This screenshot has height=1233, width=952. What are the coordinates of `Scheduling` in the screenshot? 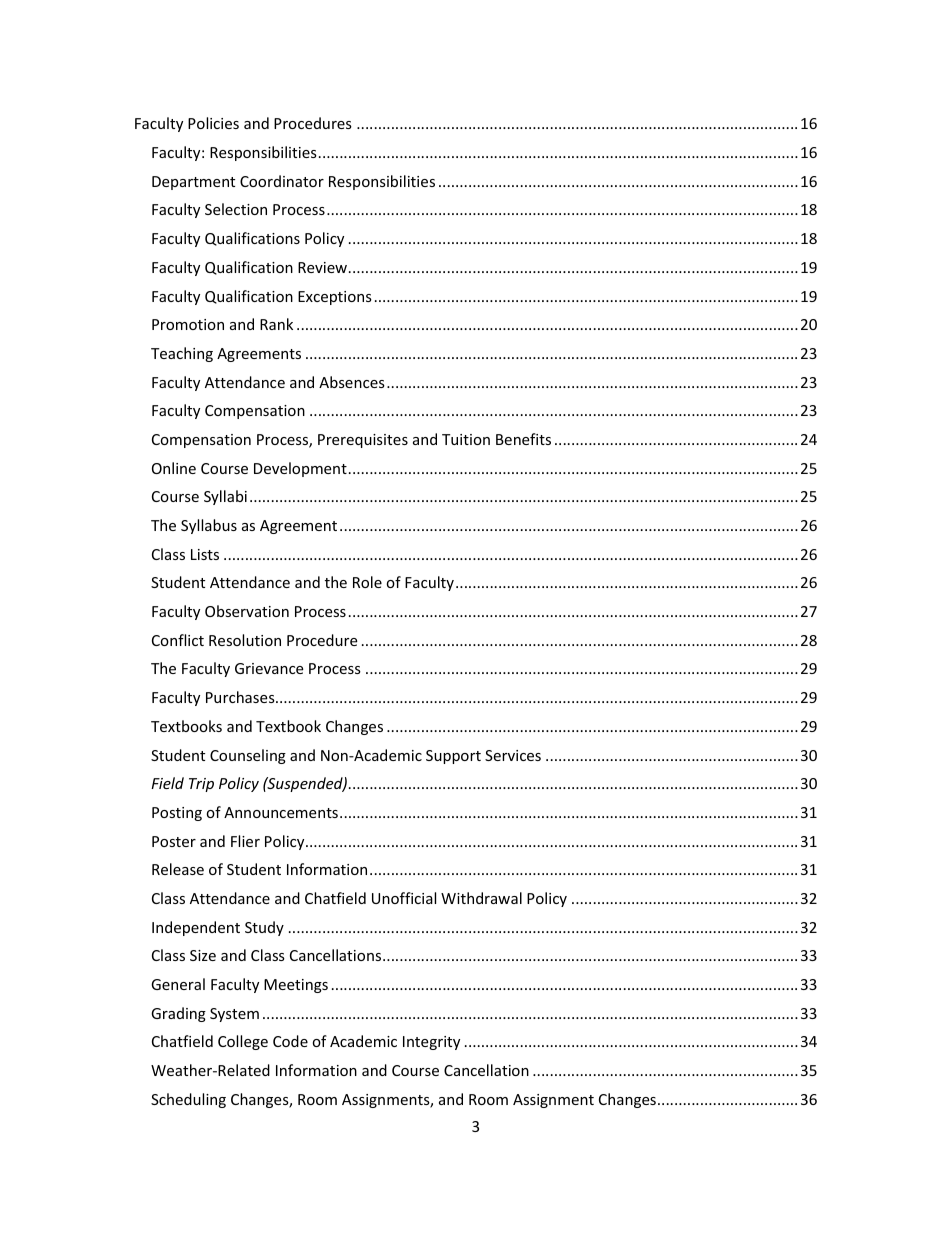 It's located at (188, 1100).
